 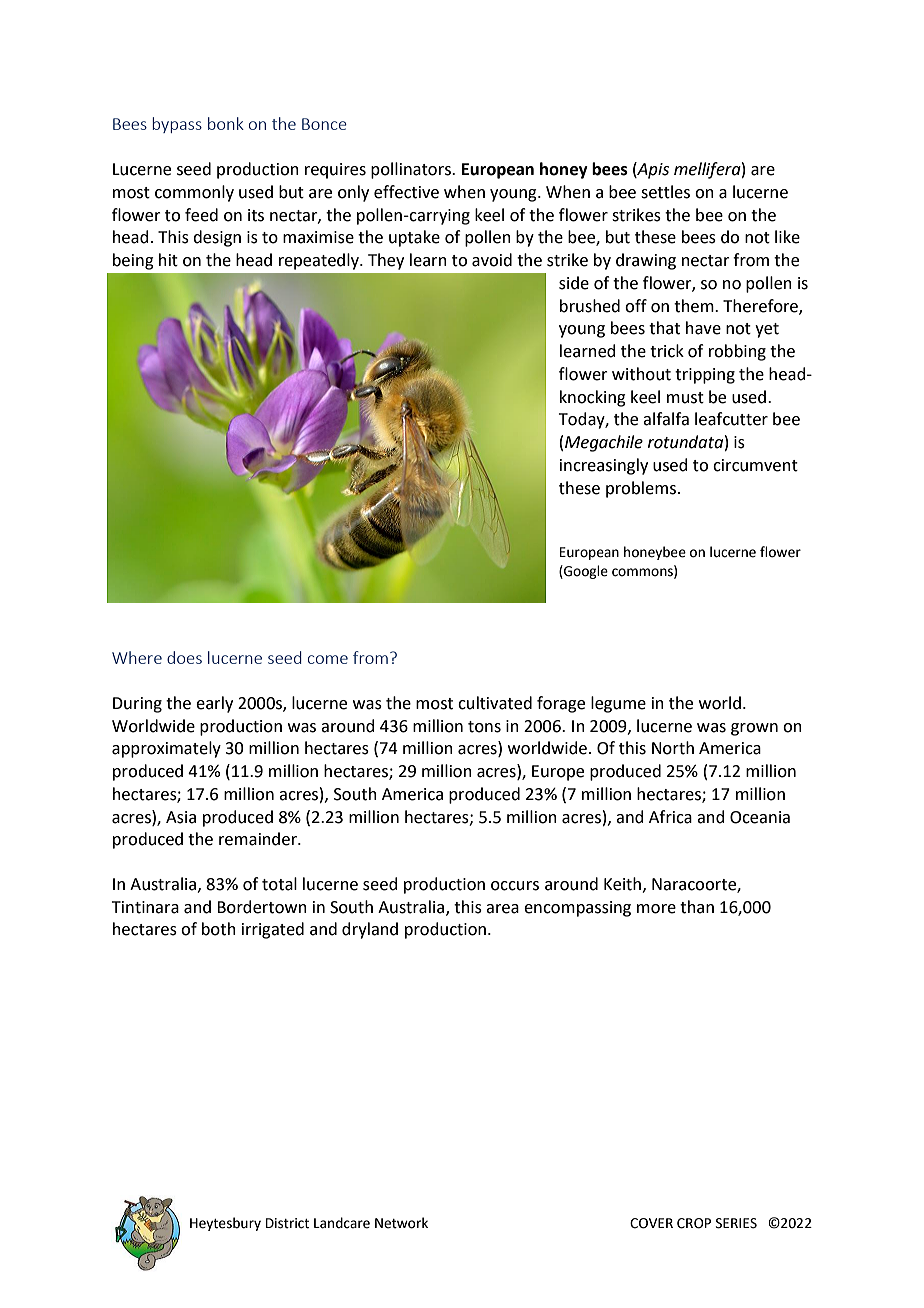 I want to click on hit, so click(x=168, y=260).
